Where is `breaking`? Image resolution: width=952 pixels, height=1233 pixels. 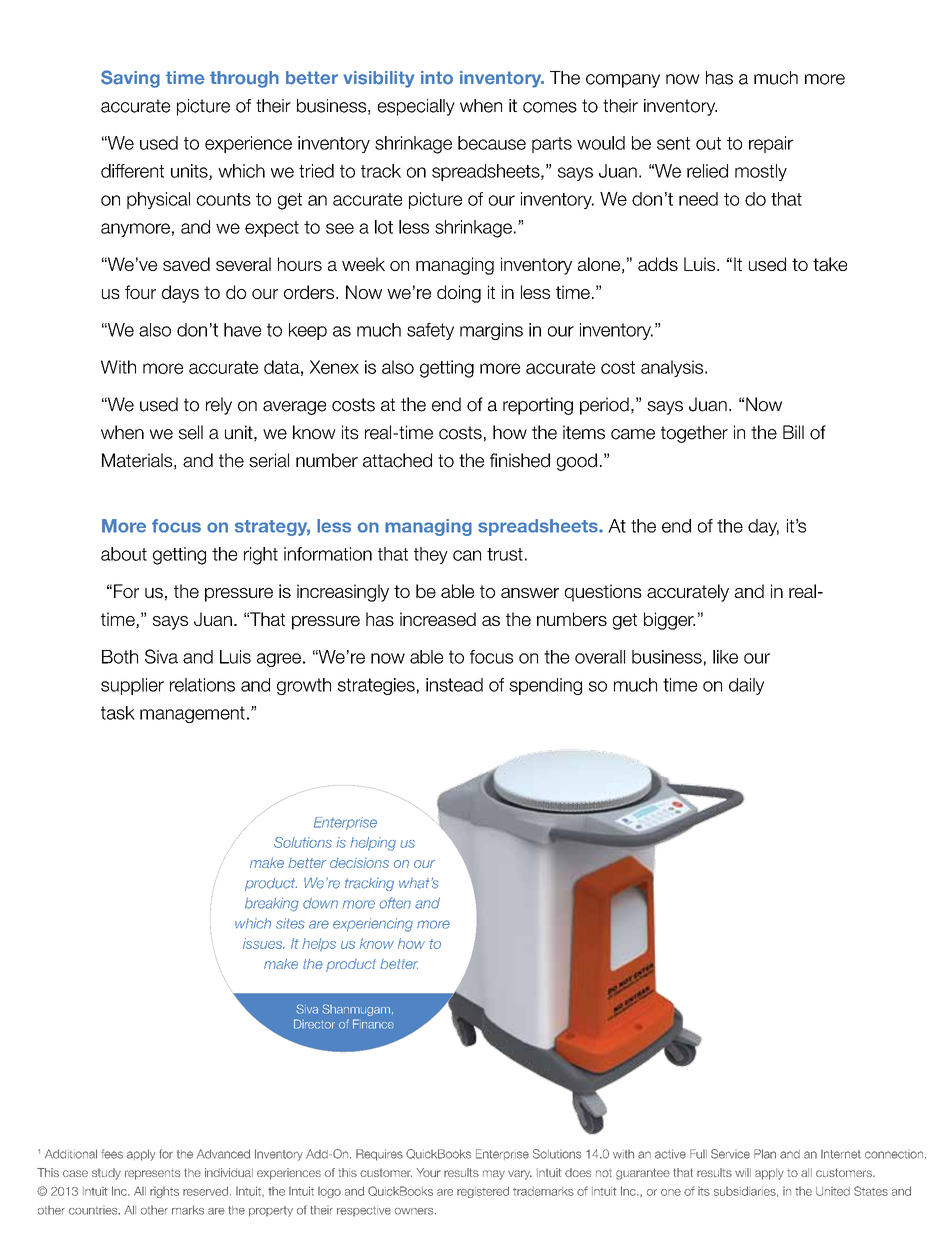
breaking is located at coordinates (272, 904).
